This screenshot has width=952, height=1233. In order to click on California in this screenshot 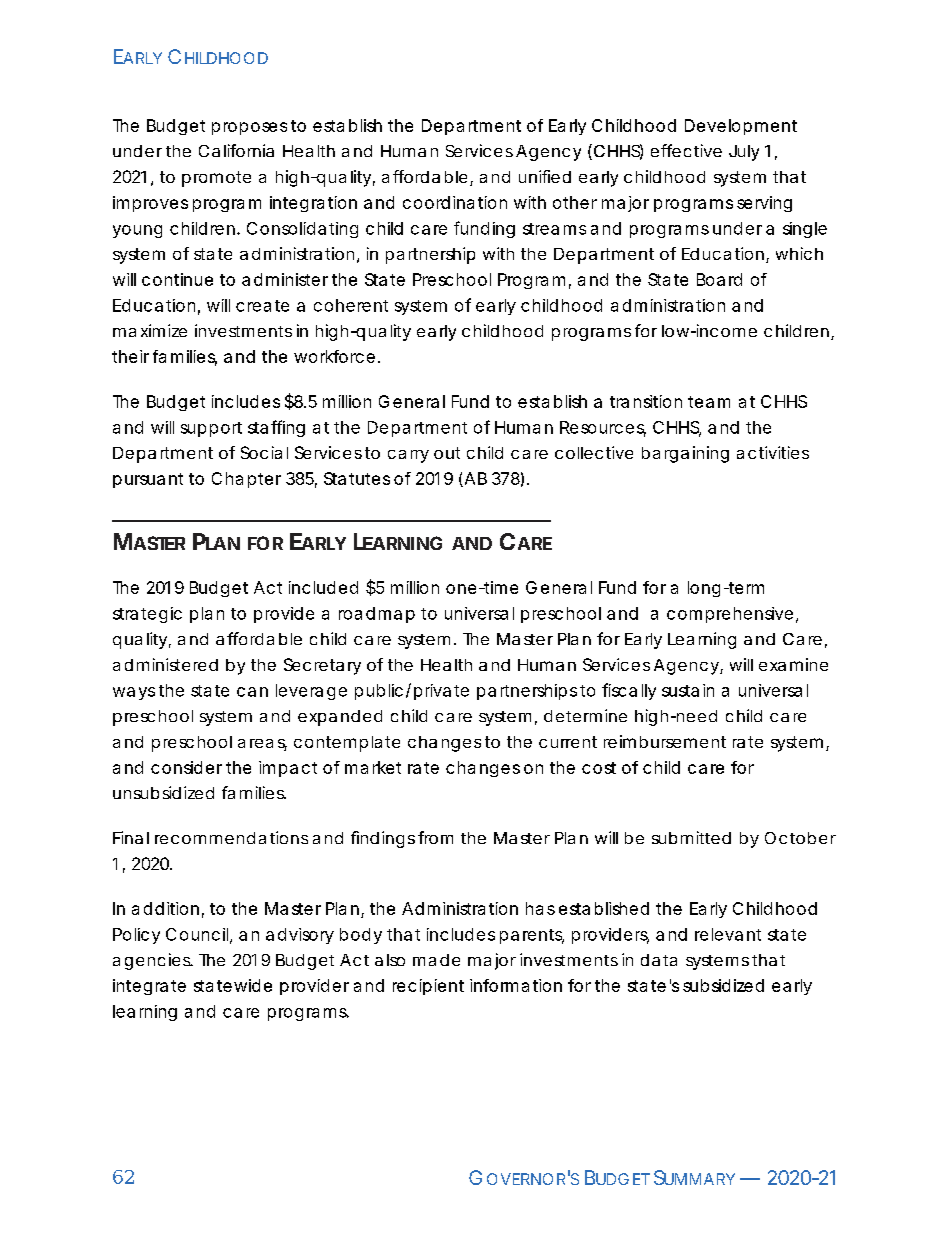, I will do `click(236, 150)`.
